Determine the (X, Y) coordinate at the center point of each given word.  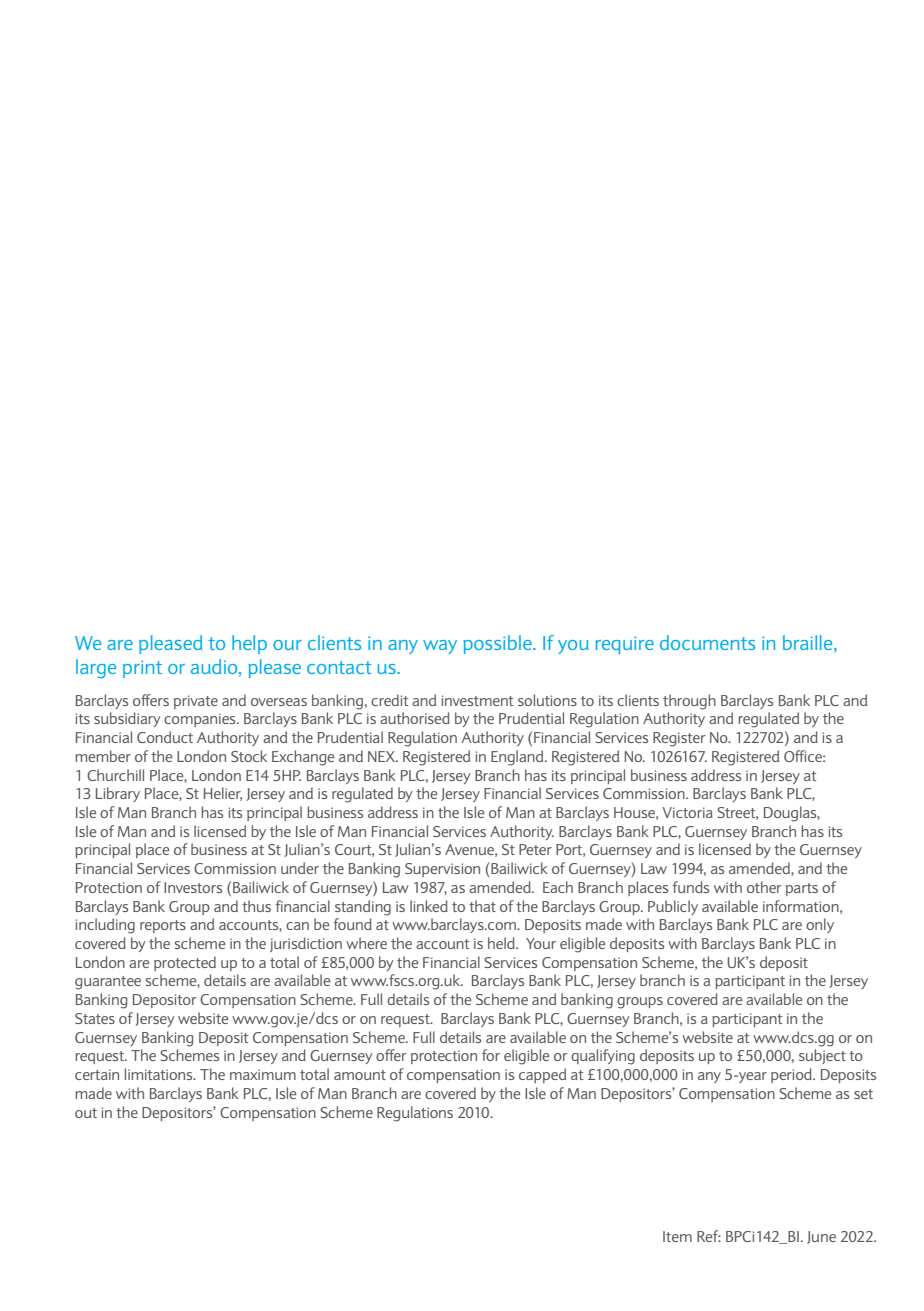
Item (677, 1236)
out (86, 1113)
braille (809, 644)
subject (822, 1056)
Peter (535, 849)
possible (498, 644)
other (764, 887)
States (95, 1018)
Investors (193, 887)
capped (542, 1075)
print (142, 669)
